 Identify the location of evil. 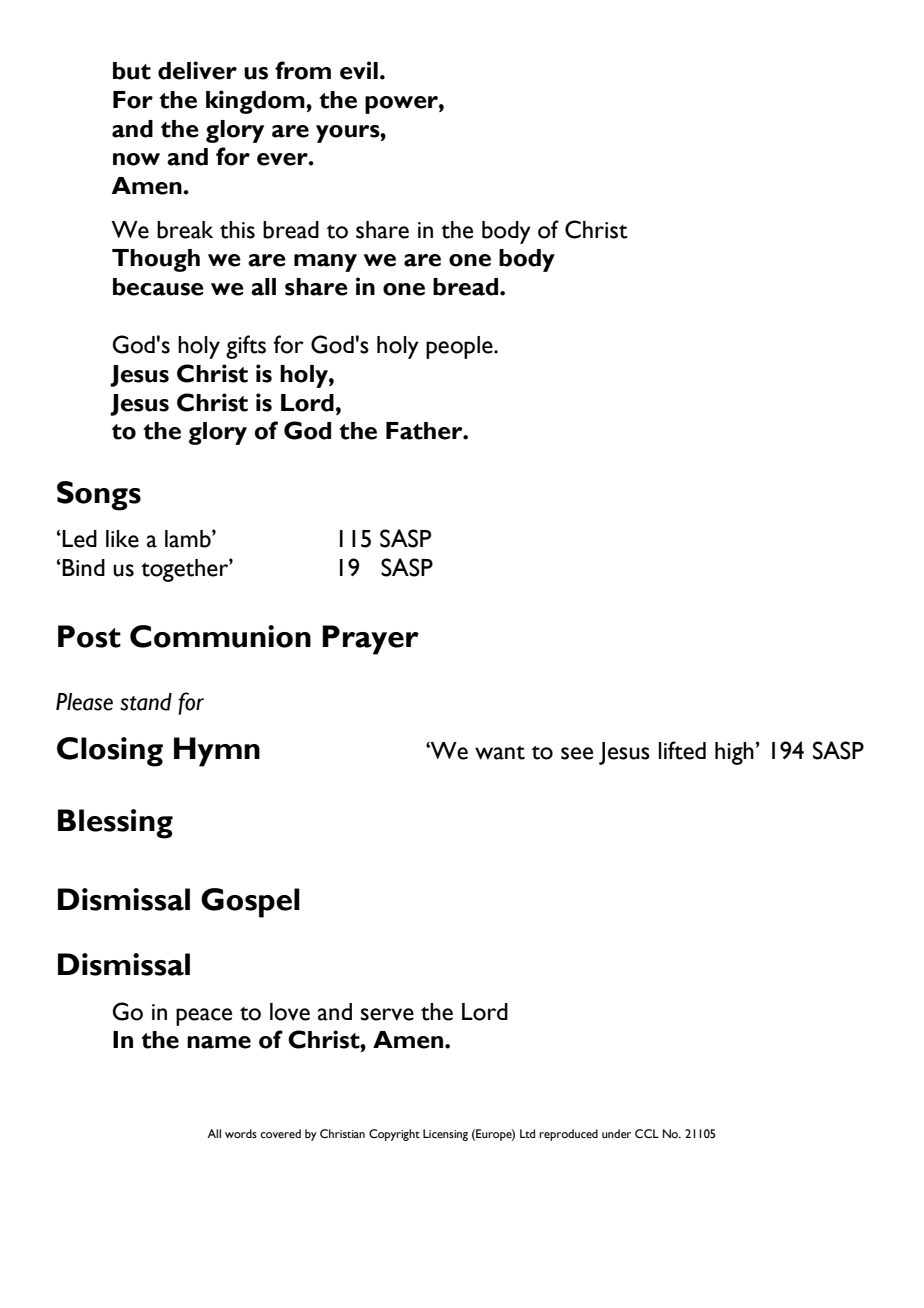
(359, 70).
